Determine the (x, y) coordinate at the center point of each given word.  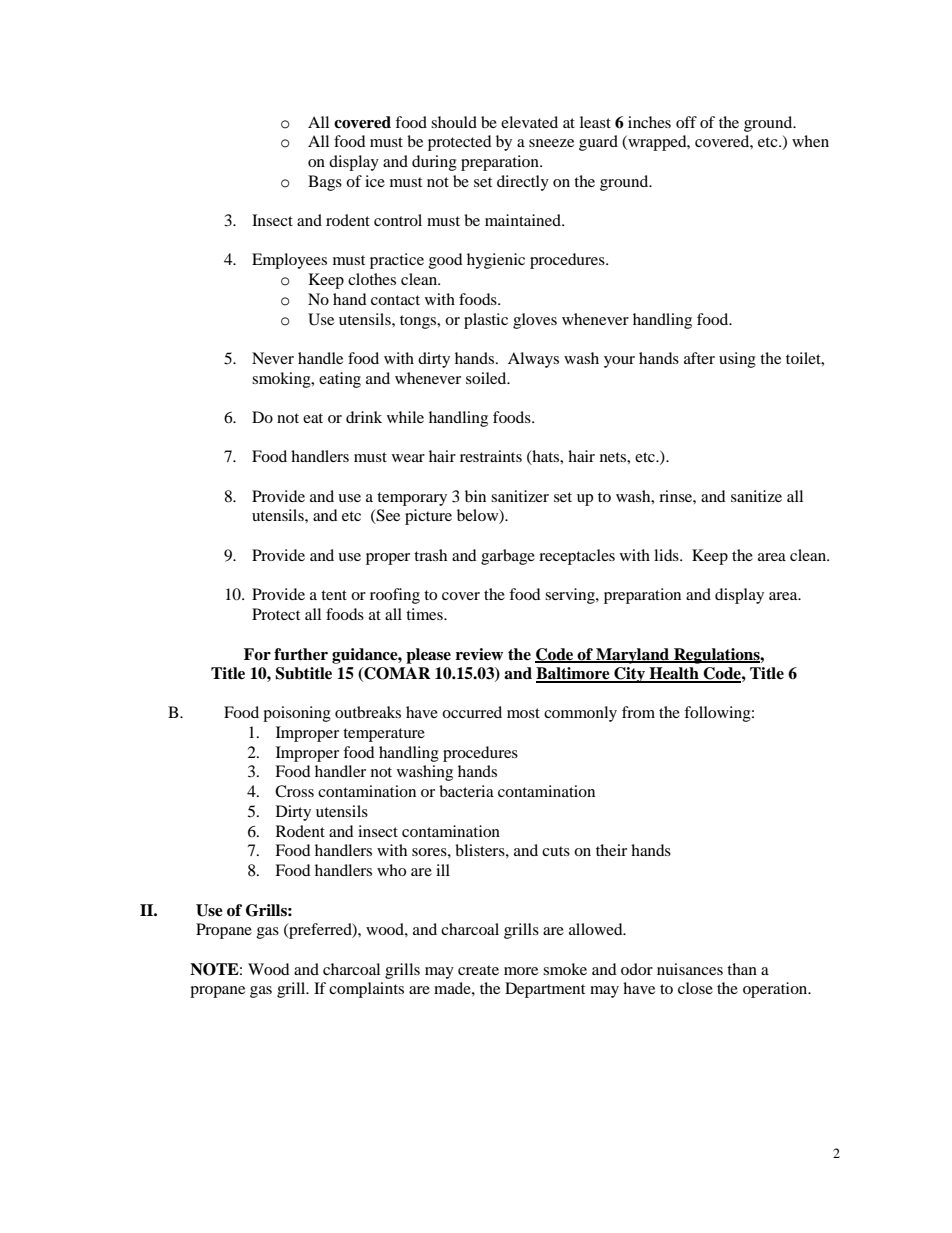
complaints (366, 990)
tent (334, 595)
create (478, 970)
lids (667, 555)
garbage (508, 557)
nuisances (690, 969)
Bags (325, 183)
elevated (529, 122)
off (686, 122)
